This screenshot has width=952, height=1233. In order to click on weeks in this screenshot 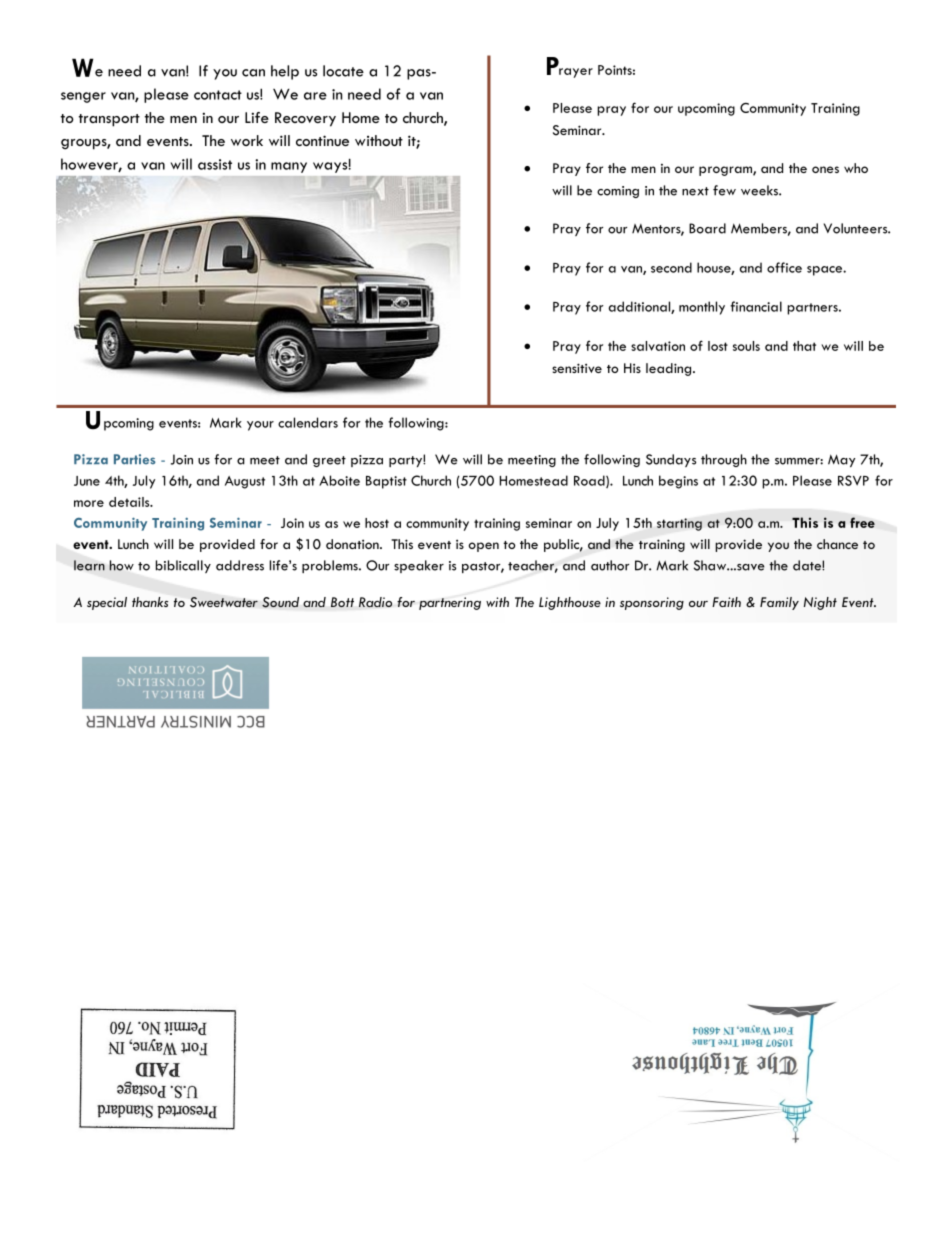, I will do `click(760, 190)`.
